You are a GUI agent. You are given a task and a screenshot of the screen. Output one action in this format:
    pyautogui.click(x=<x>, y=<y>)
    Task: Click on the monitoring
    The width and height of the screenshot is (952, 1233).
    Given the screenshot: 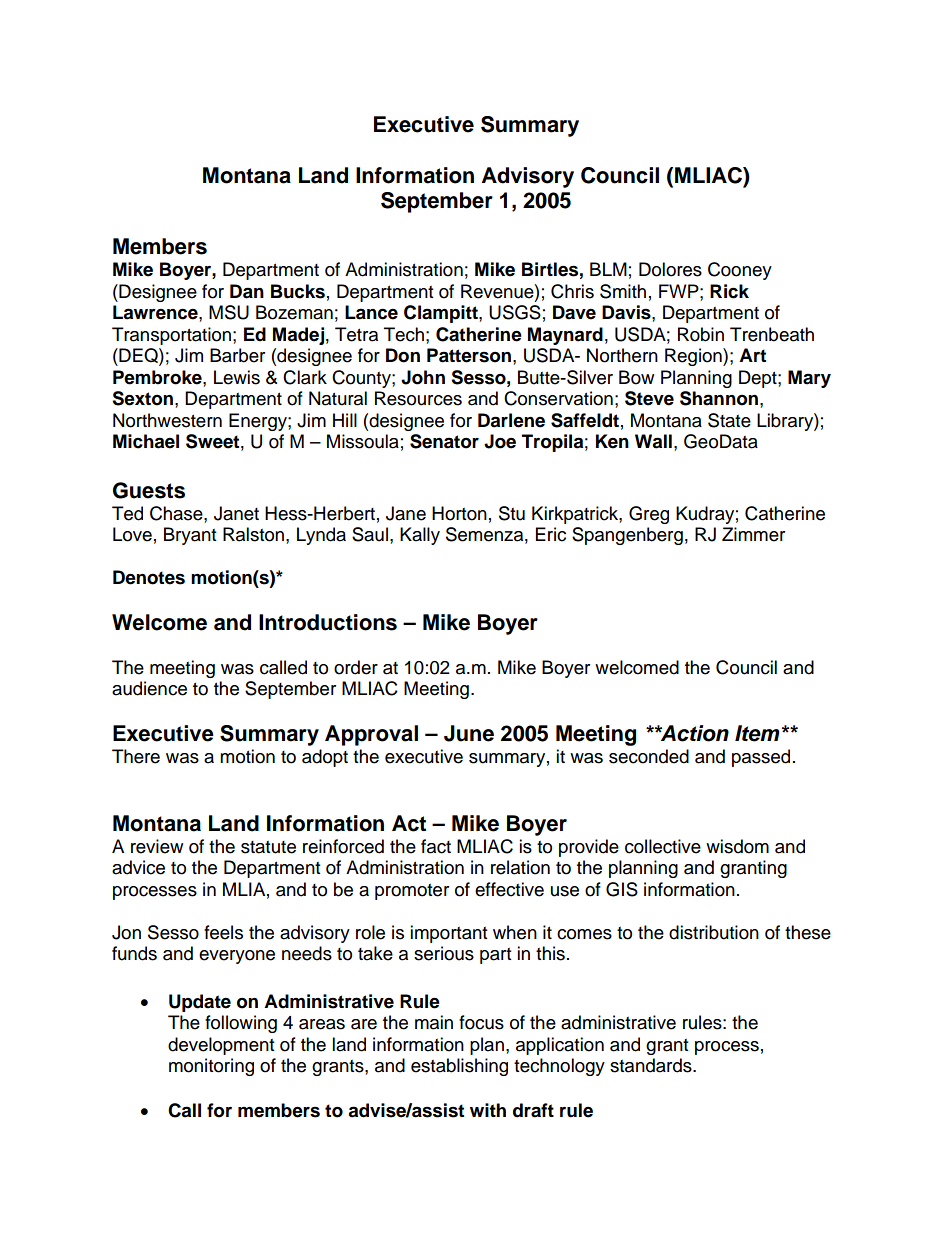 What is the action you would take?
    pyautogui.click(x=211, y=1067)
